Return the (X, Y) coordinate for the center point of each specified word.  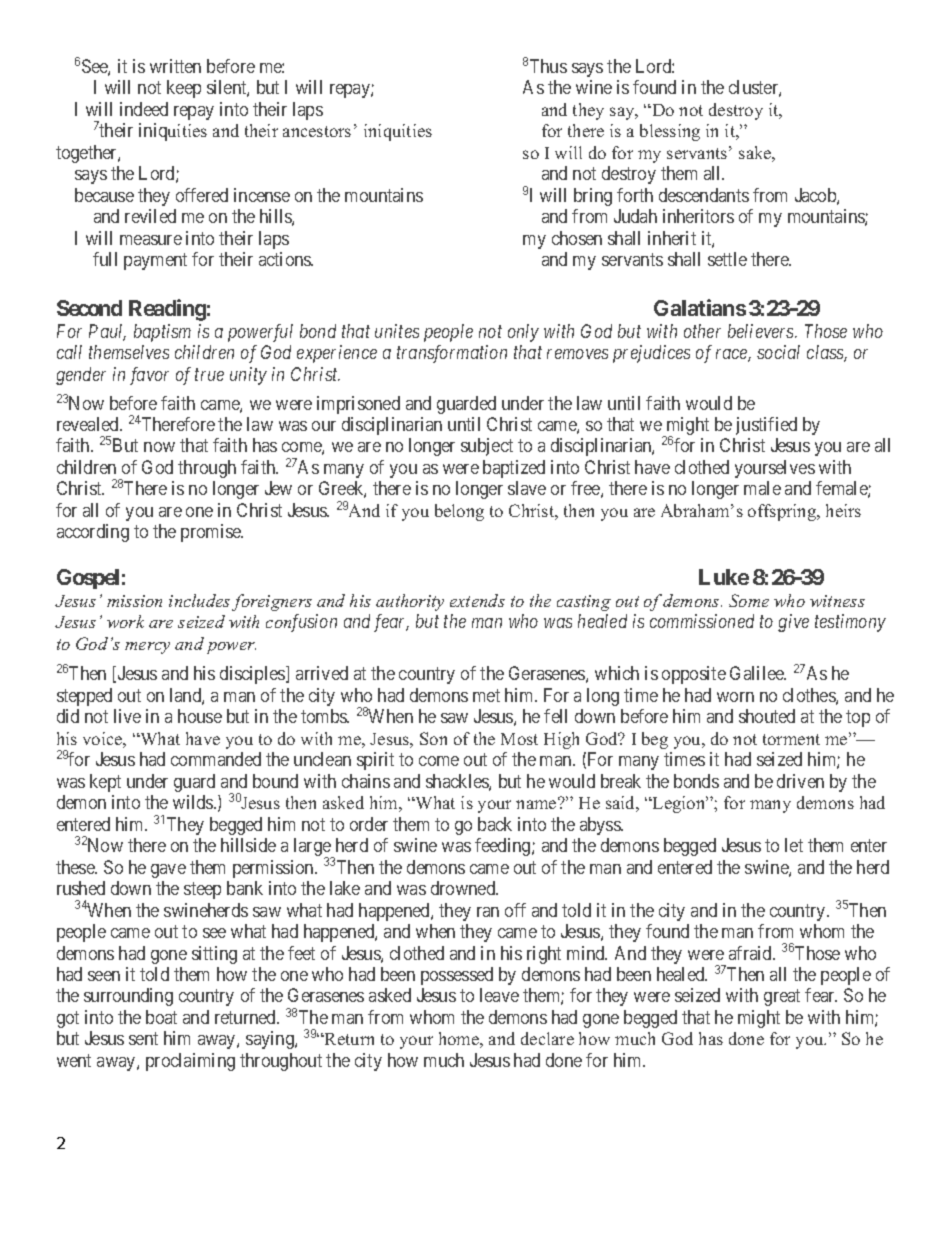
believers (762, 331)
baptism (162, 333)
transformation (452, 354)
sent (143, 1039)
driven (800, 781)
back (495, 824)
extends (477, 600)
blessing (670, 132)
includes (199, 600)
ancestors (317, 131)
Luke (724, 577)
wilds (194, 802)
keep (184, 89)
